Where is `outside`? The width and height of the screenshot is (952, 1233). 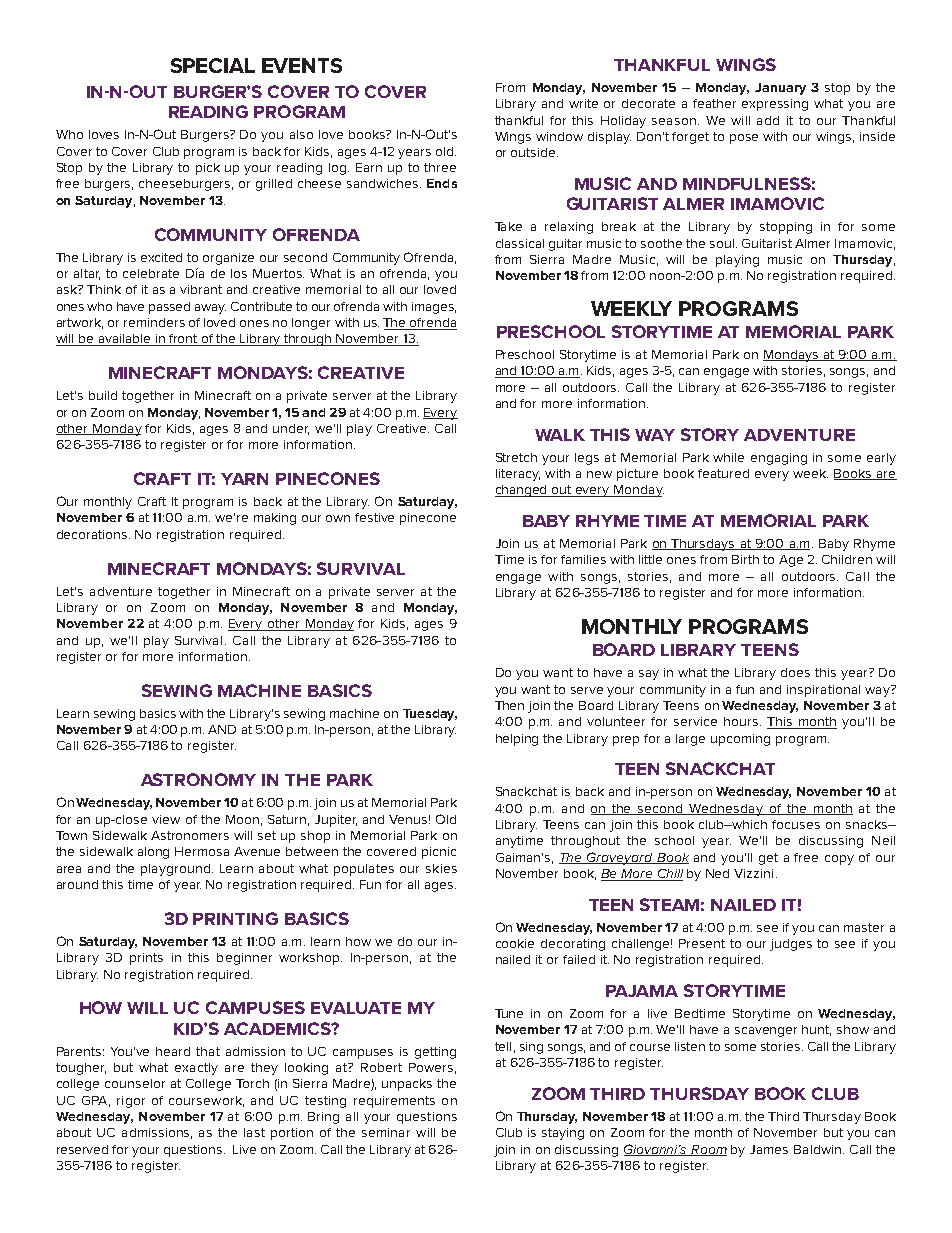 outside is located at coordinates (534, 152).
